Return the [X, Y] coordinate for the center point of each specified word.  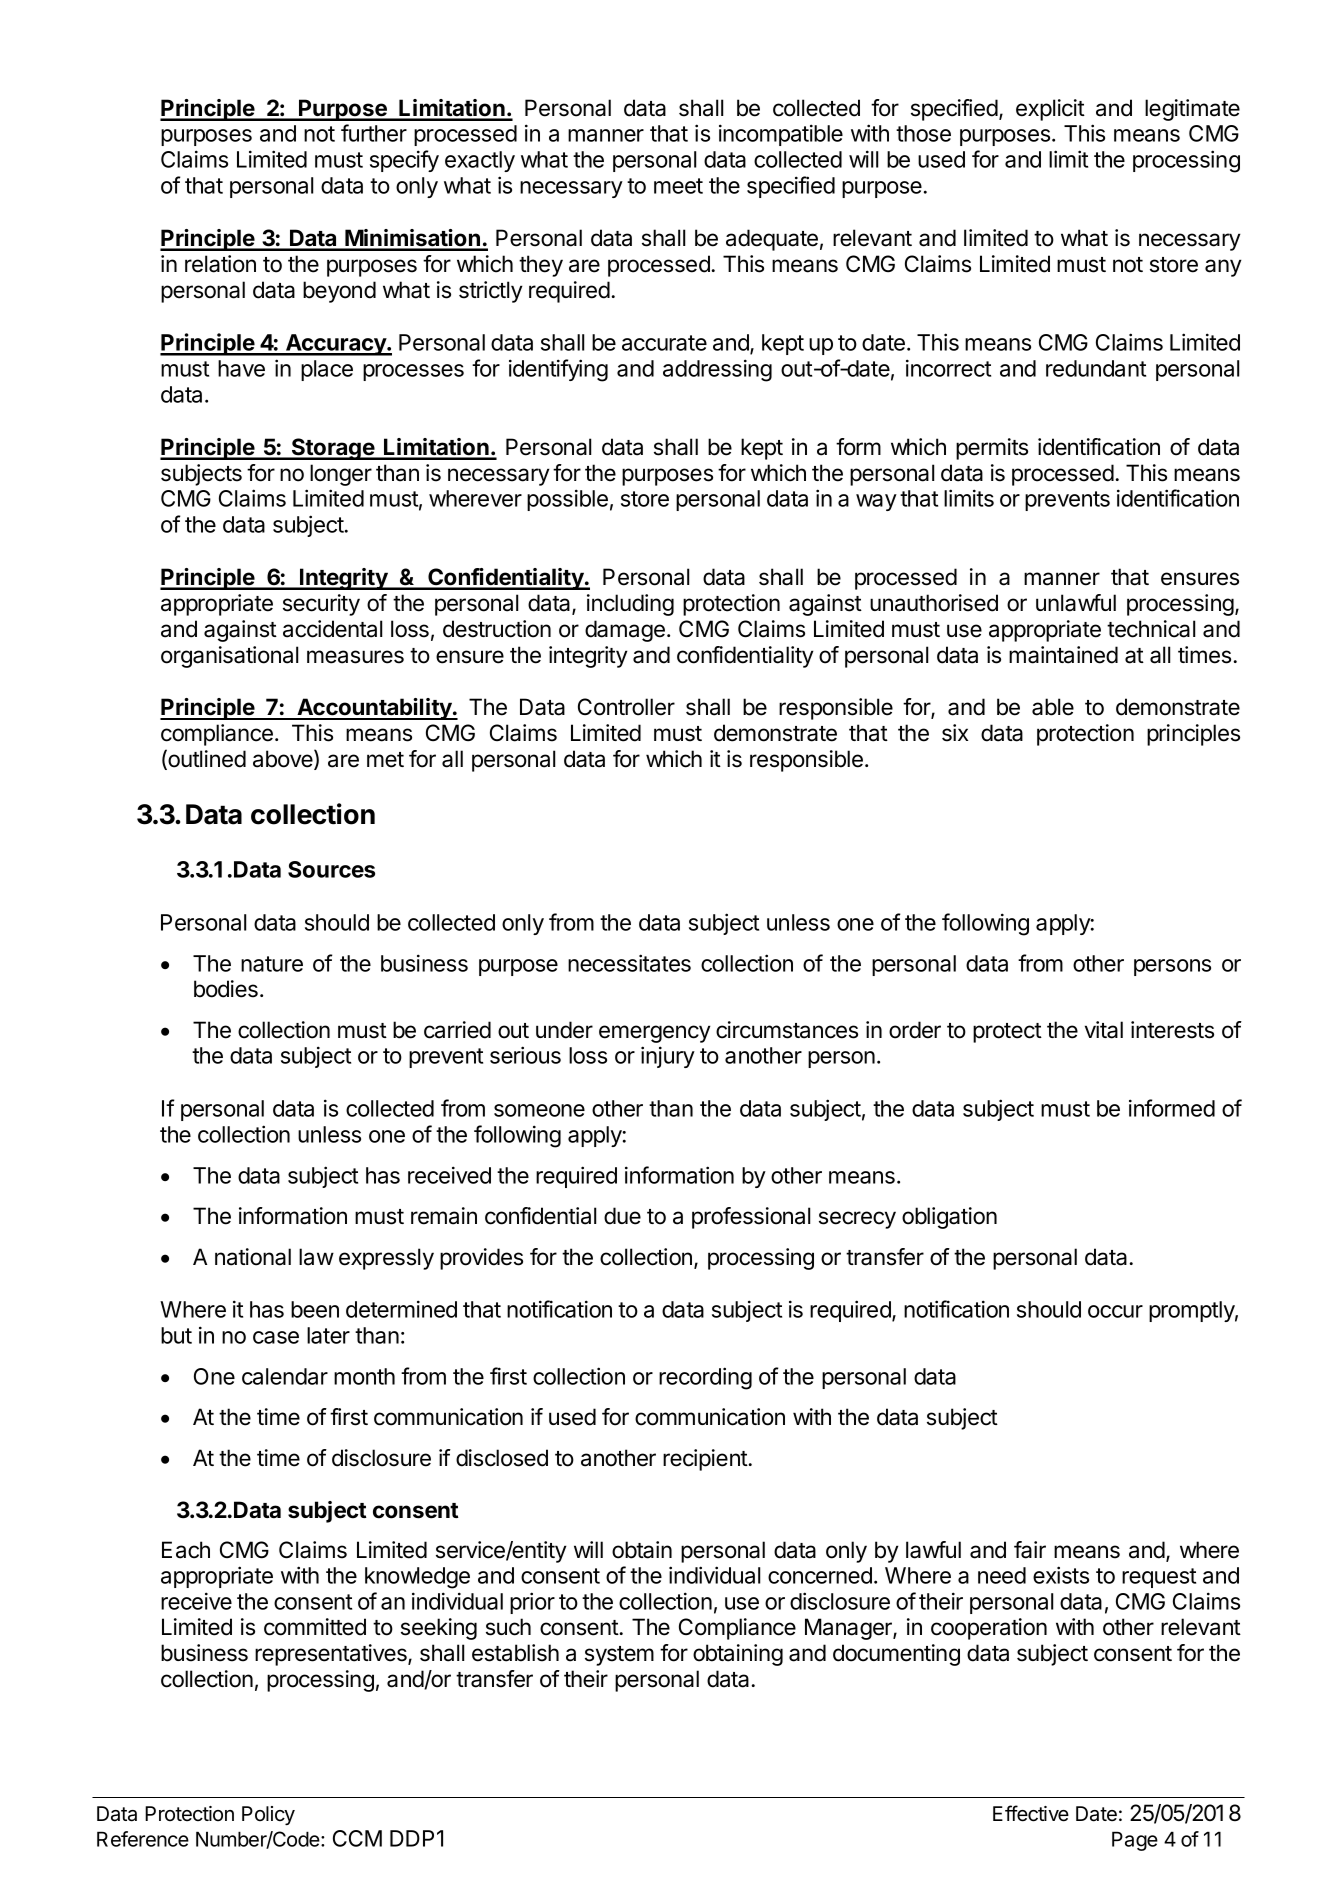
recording [705, 1378]
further [374, 133]
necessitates [629, 963]
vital [1104, 1030]
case [276, 1337]
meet [678, 186]
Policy [268, 1815]
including [630, 605]
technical [1151, 629]
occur [1115, 1311]
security [321, 605]
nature [272, 964]
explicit [1050, 110]
